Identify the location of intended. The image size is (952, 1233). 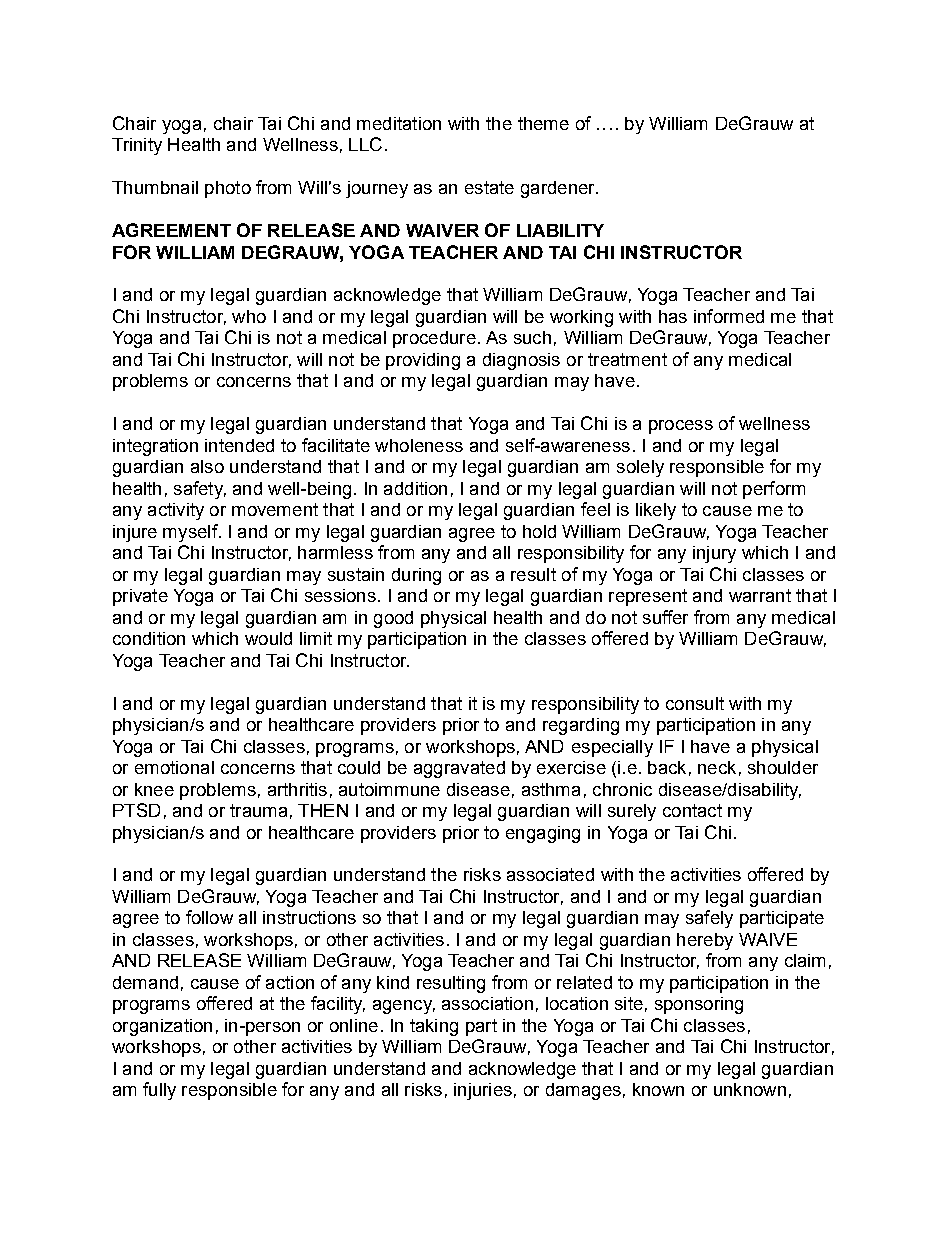
(239, 445).
